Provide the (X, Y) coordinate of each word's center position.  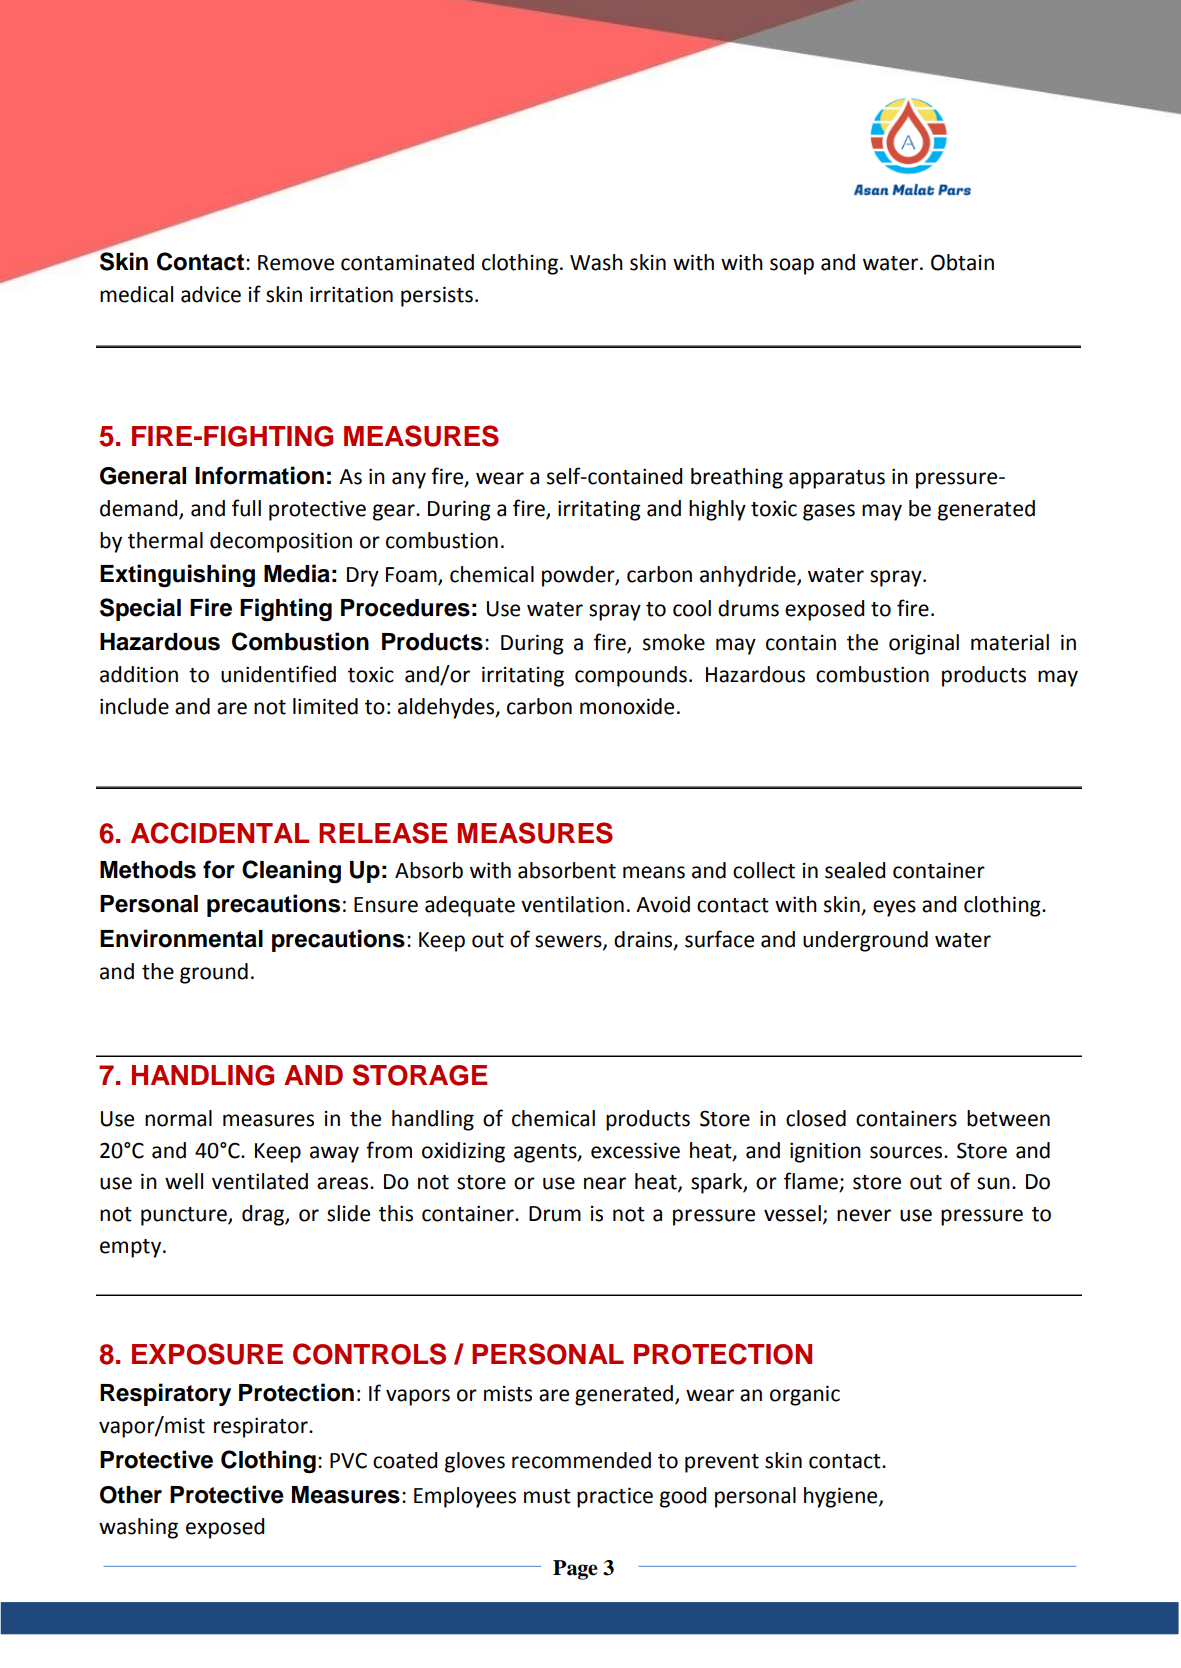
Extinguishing (177, 575)
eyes (894, 908)
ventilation (572, 904)
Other (131, 1495)
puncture (185, 1216)
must (547, 1496)
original (924, 644)
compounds (631, 676)
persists (437, 296)
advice (211, 294)
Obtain (962, 262)
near (605, 1183)
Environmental (181, 938)
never (864, 1215)
